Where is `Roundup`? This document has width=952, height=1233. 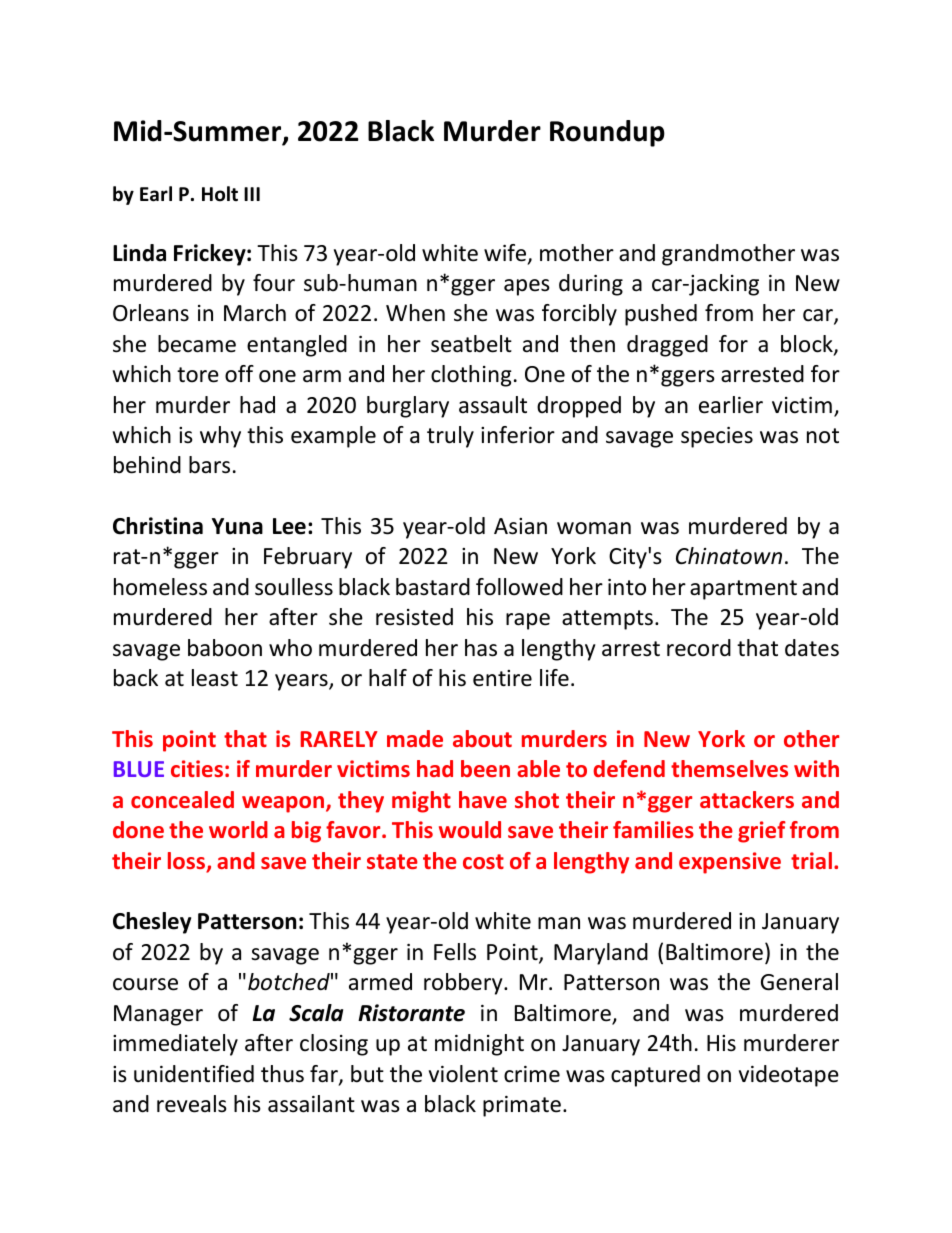 Roundup is located at coordinates (607, 133).
